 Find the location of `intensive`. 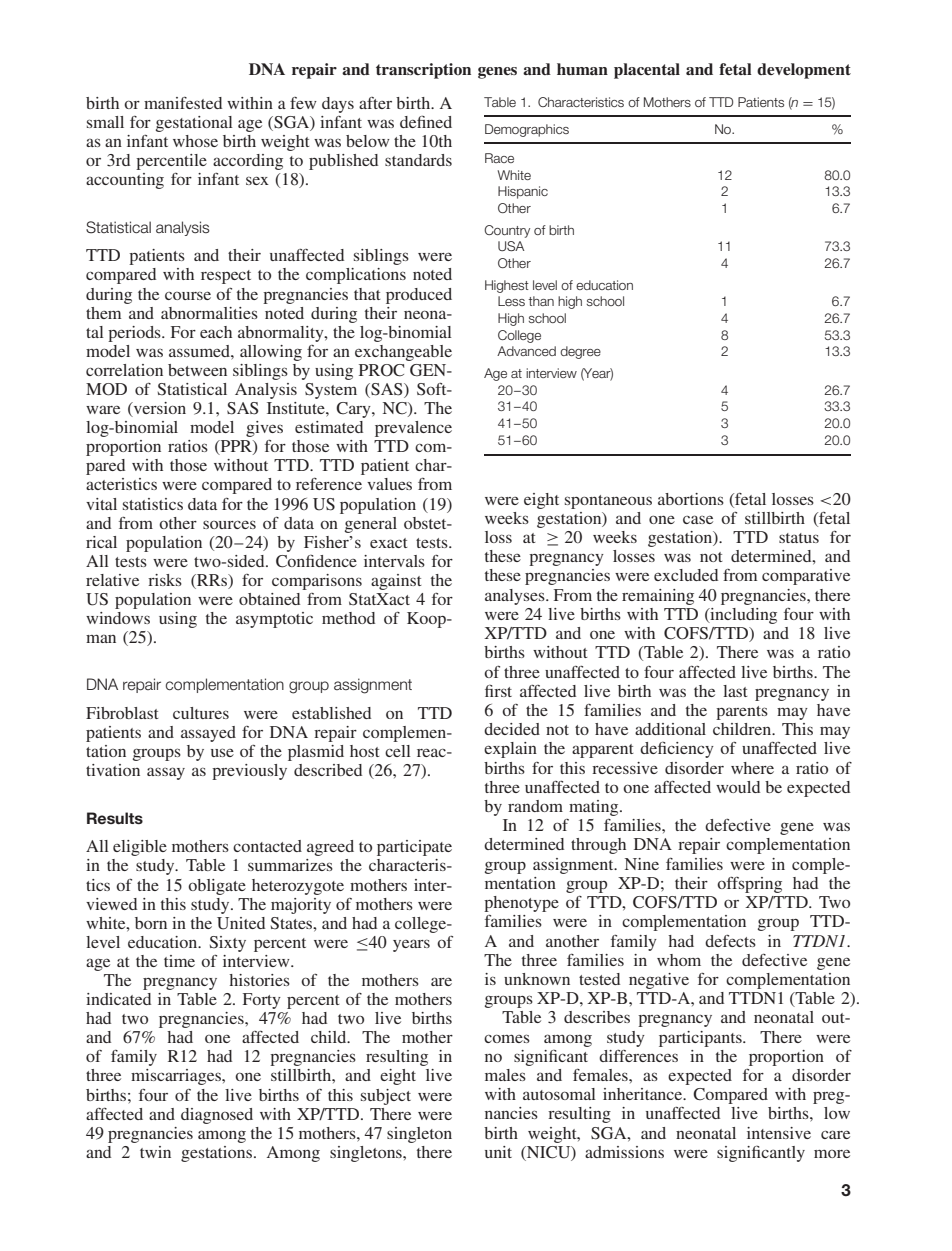

intensive is located at coordinates (779, 1133).
